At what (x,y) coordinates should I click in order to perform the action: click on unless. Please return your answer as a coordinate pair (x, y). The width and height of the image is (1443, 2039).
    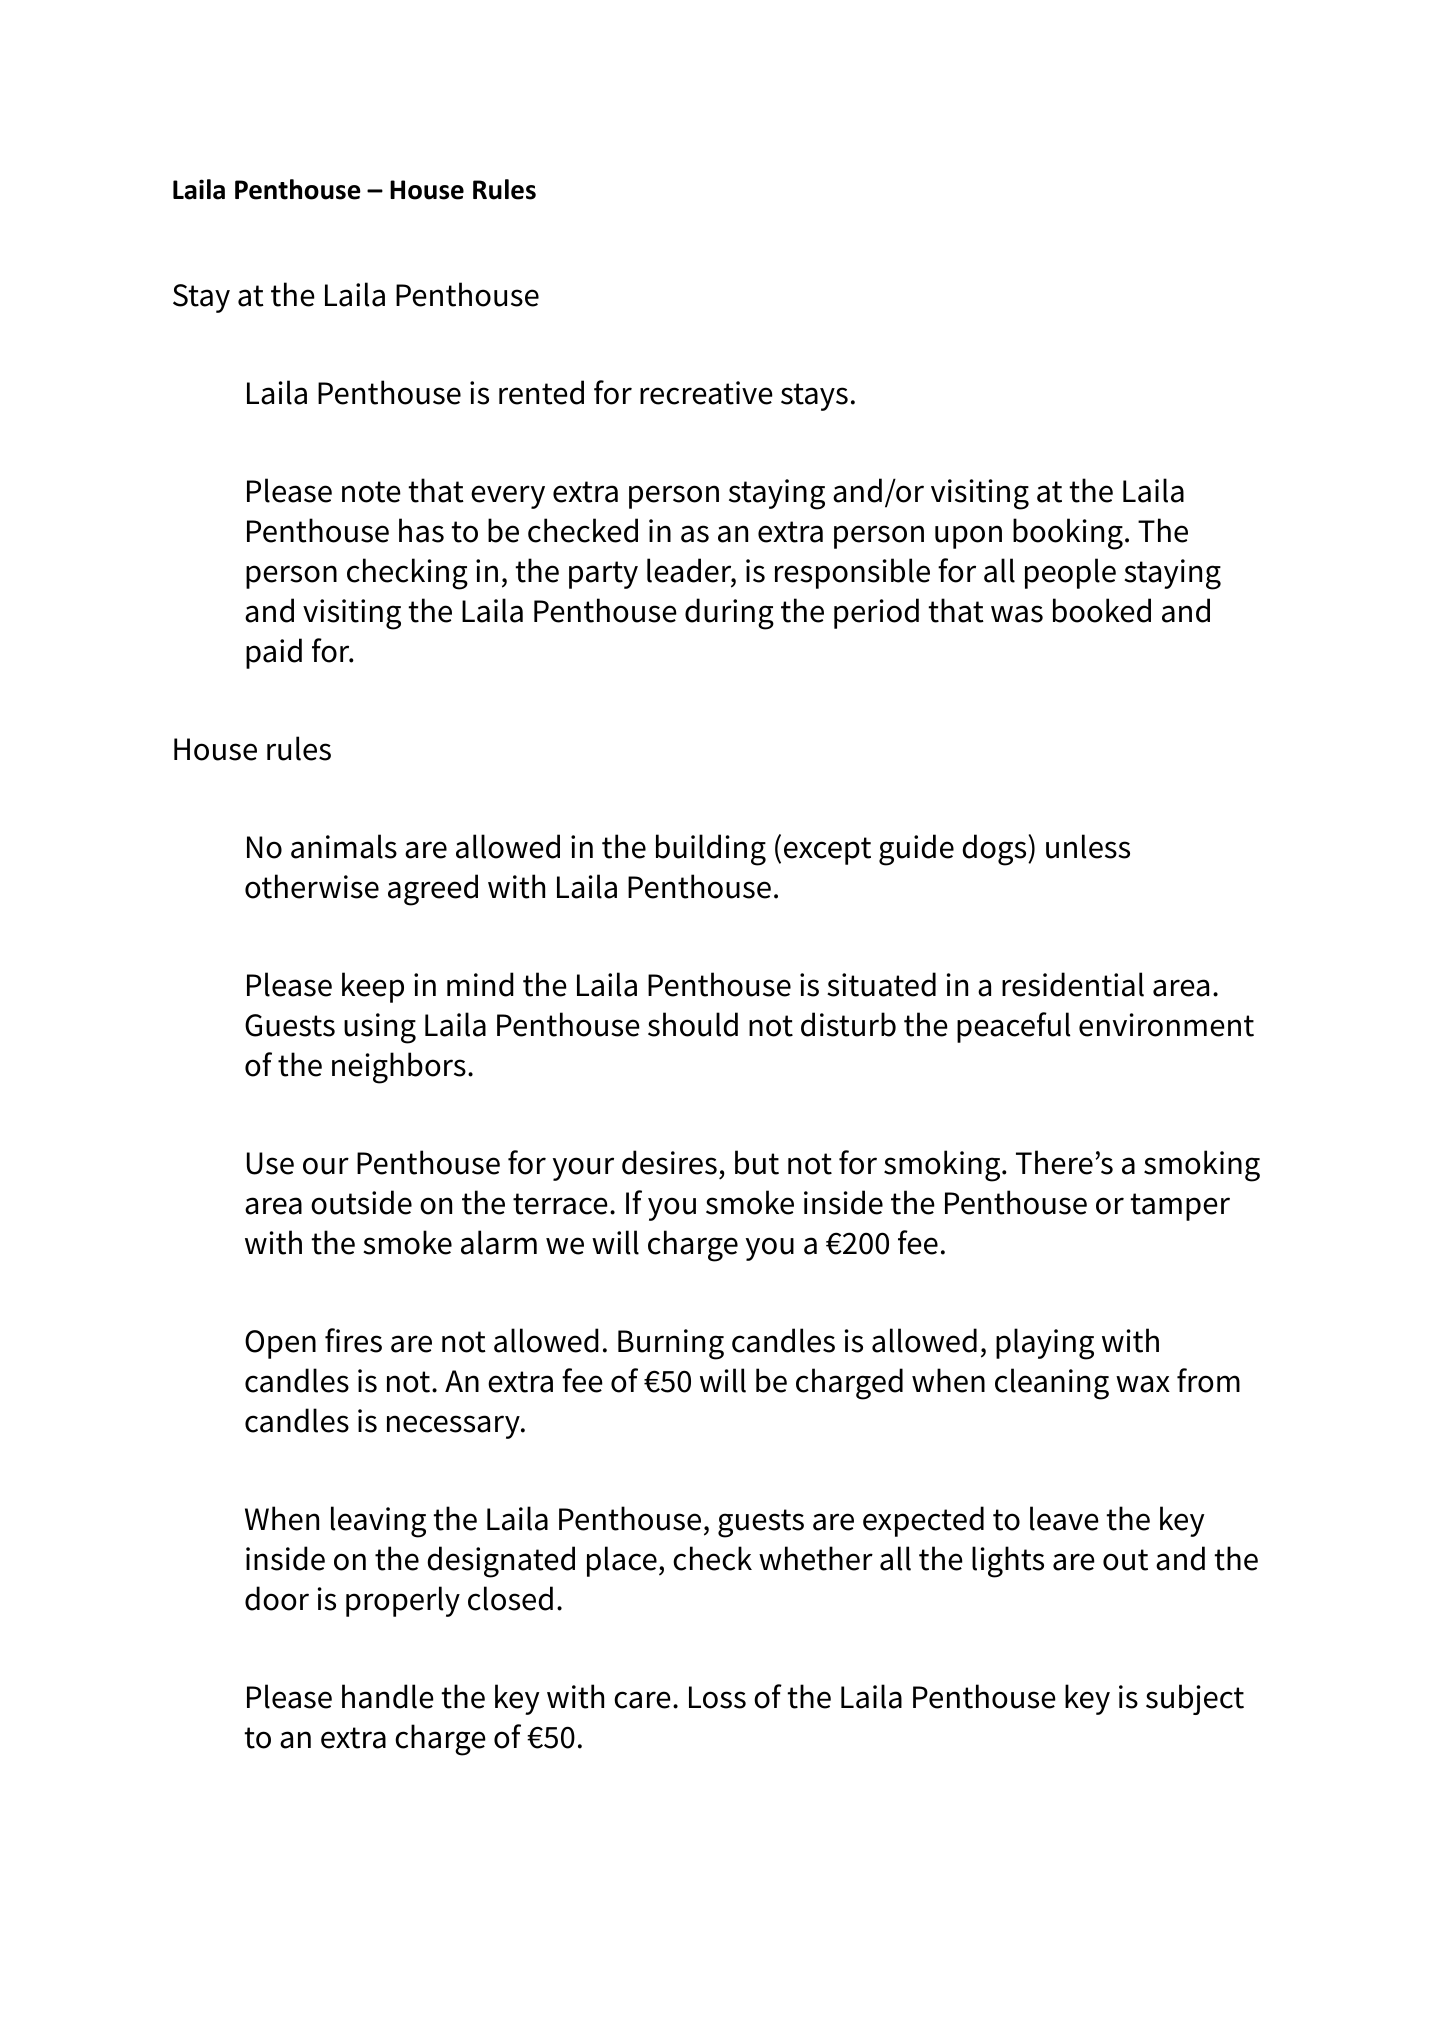
    Looking at the image, I should click on (1088, 846).
